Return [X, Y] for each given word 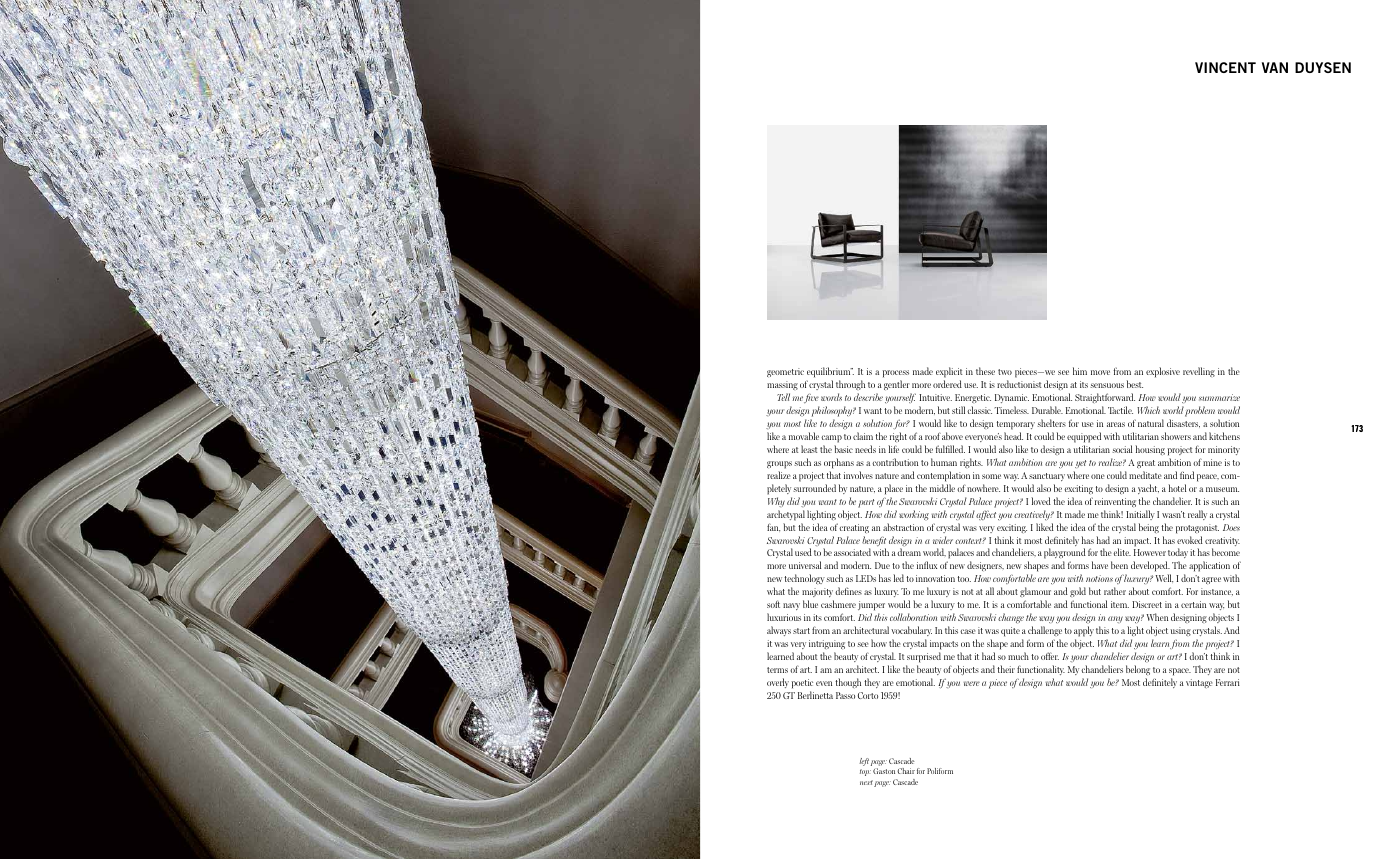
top [865, 772]
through [850, 385]
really [1197, 515]
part [866, 503]
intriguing [827, 646]
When [1157, 617]
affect [986, 515]
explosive [1163, 372]
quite [1010, 632]
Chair [906, 771]
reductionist [1019, 384]
